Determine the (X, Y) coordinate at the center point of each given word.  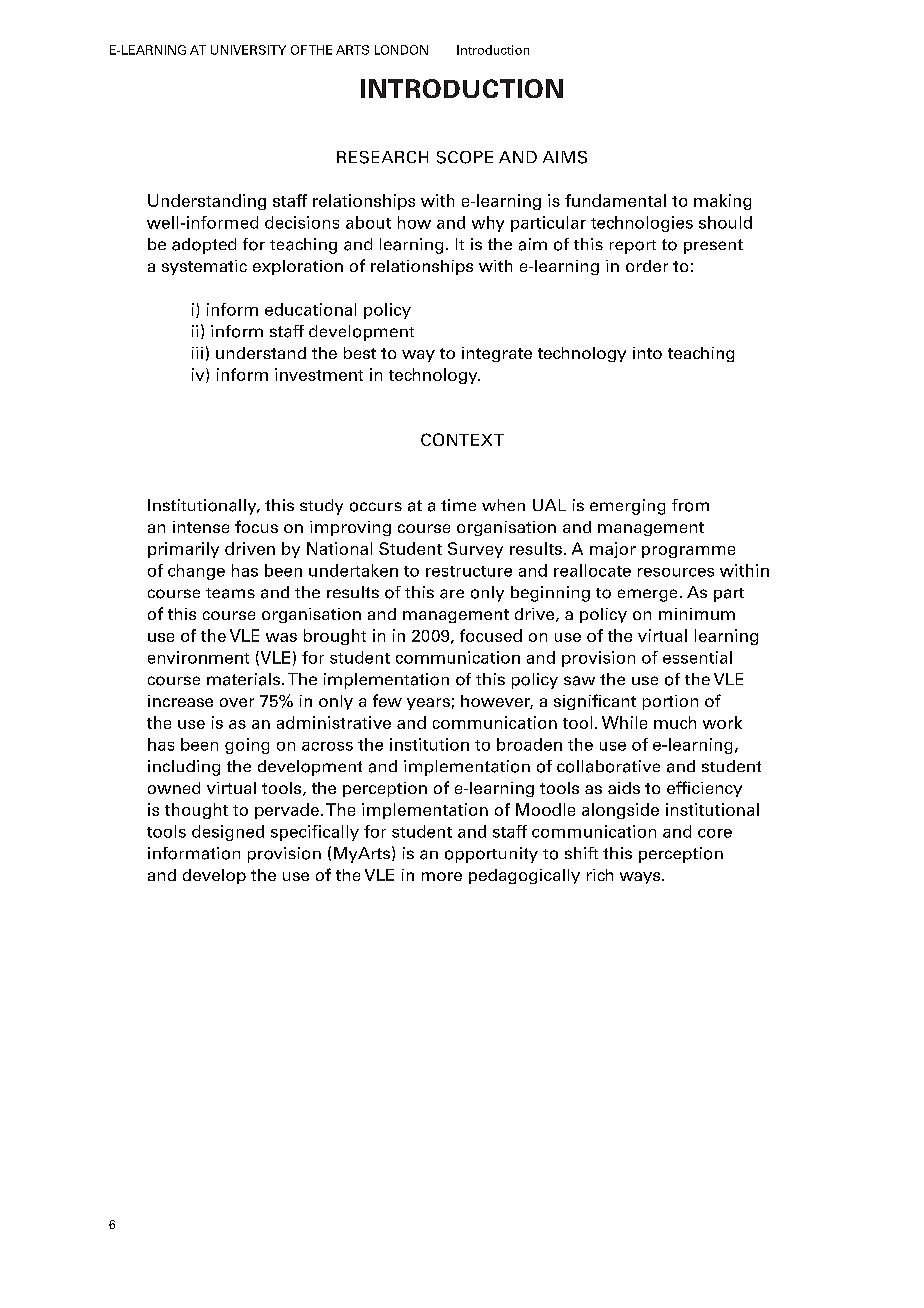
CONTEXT (462, 439)
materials (245, 679)
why (488, 224)
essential (697, 657)
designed (228, 833)
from (690, 505)
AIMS (565, 157)
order (647, 266)
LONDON (401, 50)
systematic (204, 267)
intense (201, 527)
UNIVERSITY (248, 50)
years (428, 704)
